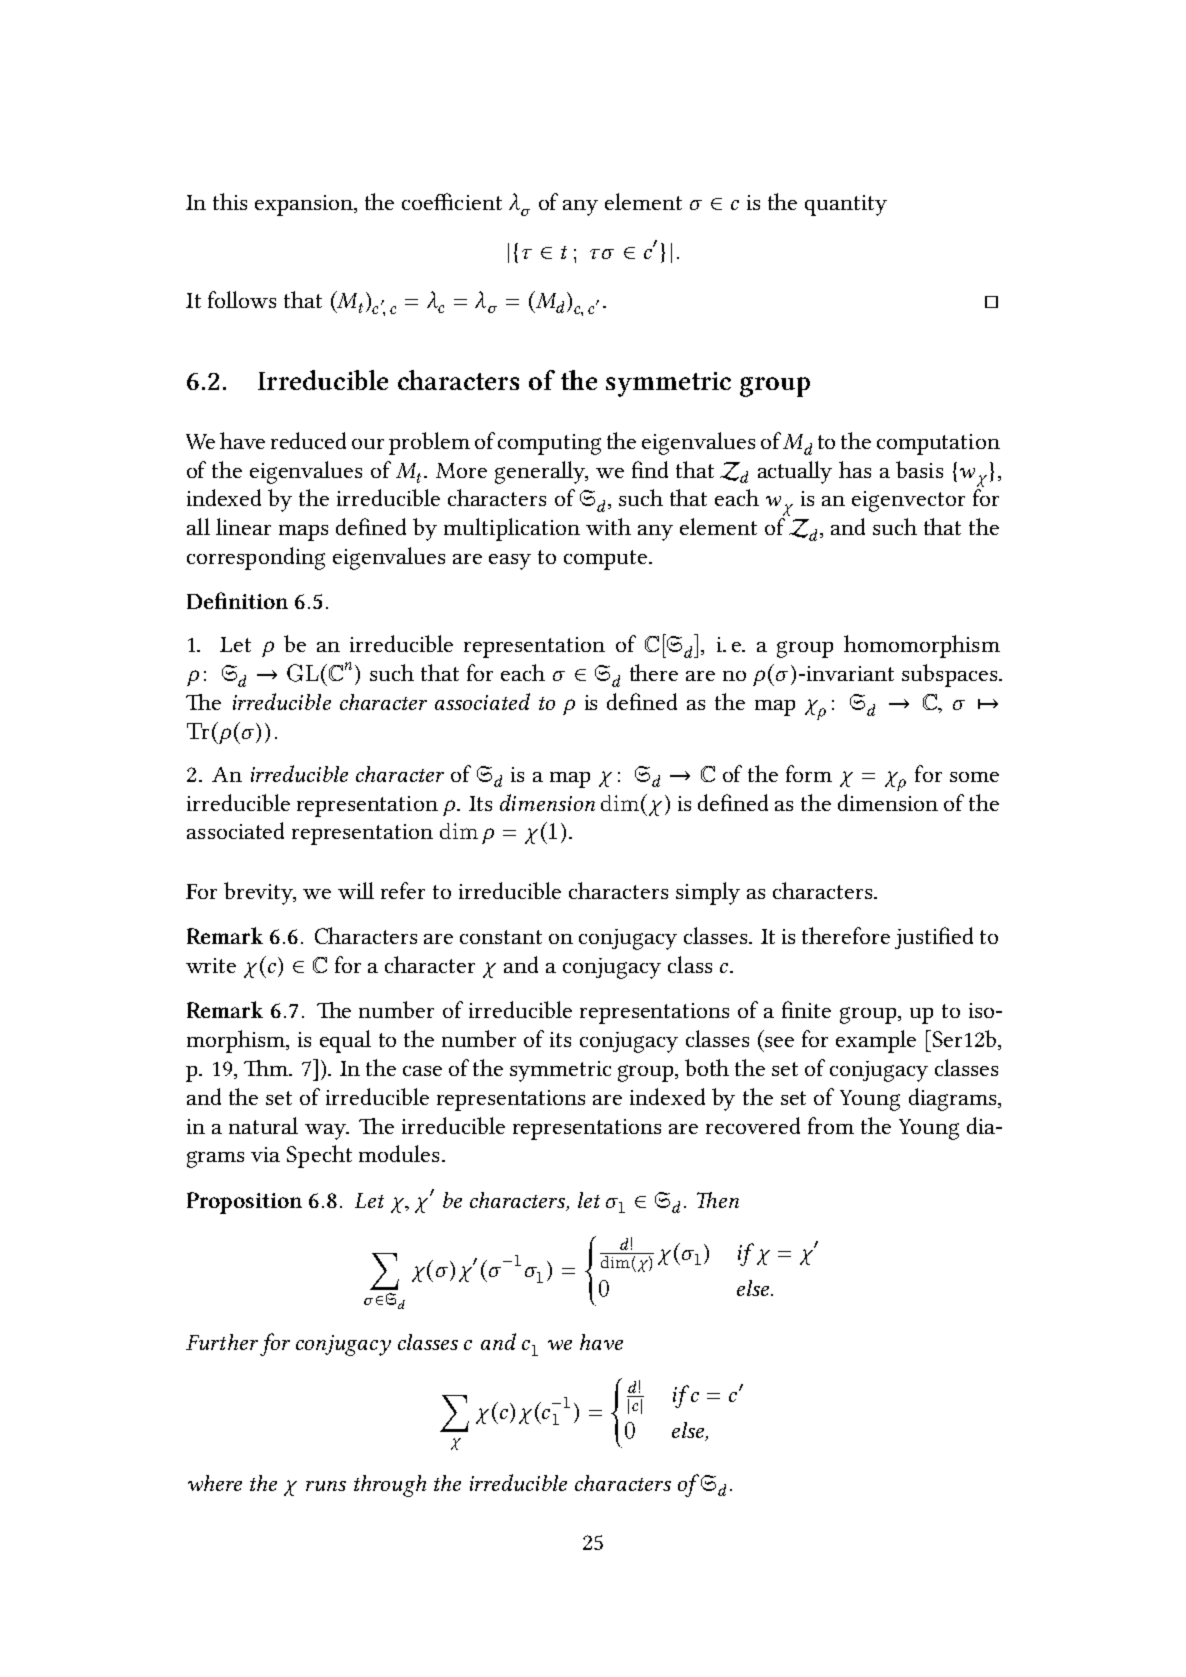 The image size is (1186, 1677). Describe the element at coordinates (846, 205) in the screenshot. I see `quantity` at that location.
